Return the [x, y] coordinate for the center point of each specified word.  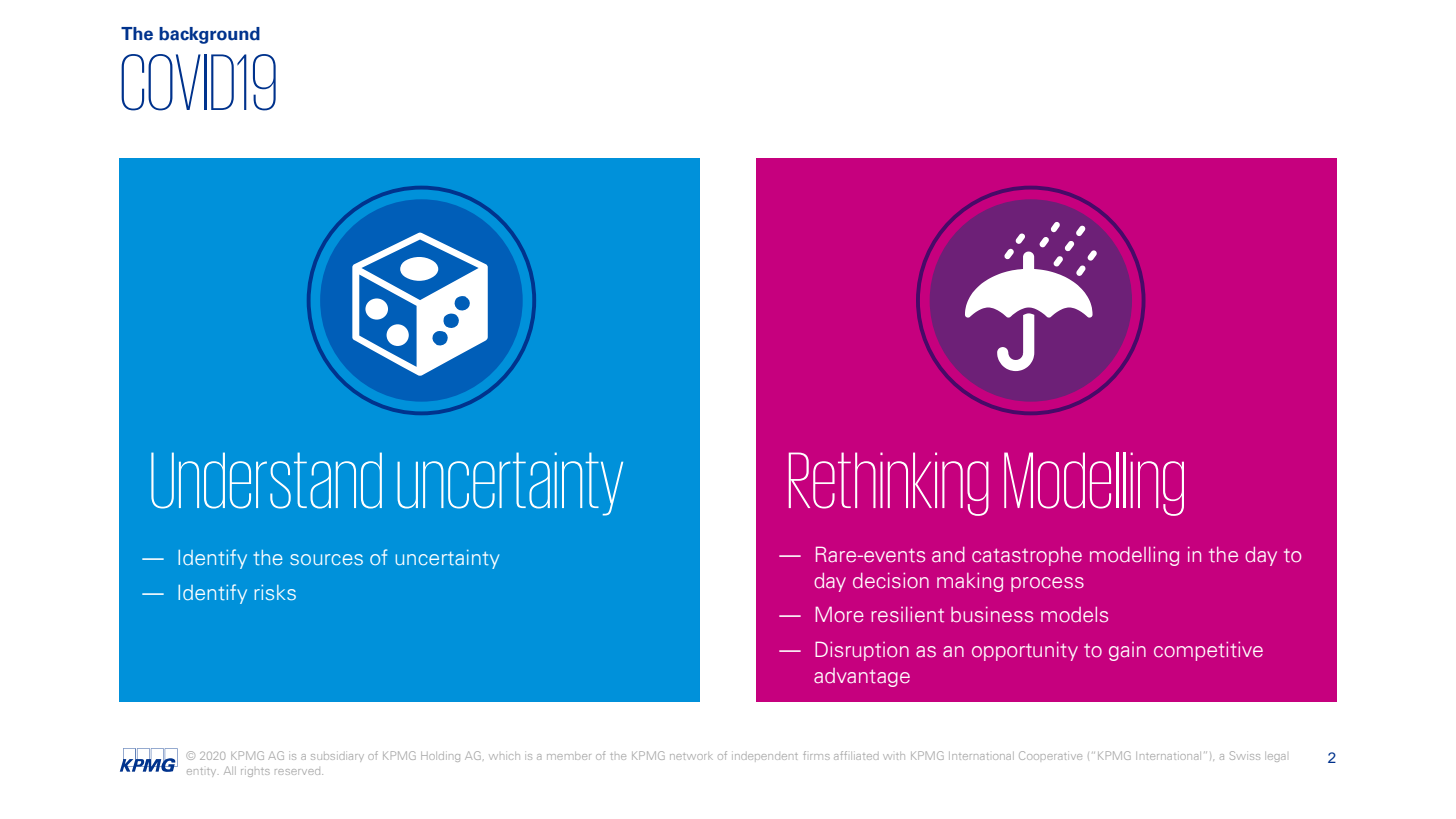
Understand [266, 480]
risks [275, 592]
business [992, 615]
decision [891, 581]
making [970, 582]
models [1074, 615]
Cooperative [1050, 755]
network [691, 756]
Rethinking [889, 484]
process [1047, 584]
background [209, 35]
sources [326, 559]
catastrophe [1027, 556]
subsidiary [337, 758]
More [839, 614]
